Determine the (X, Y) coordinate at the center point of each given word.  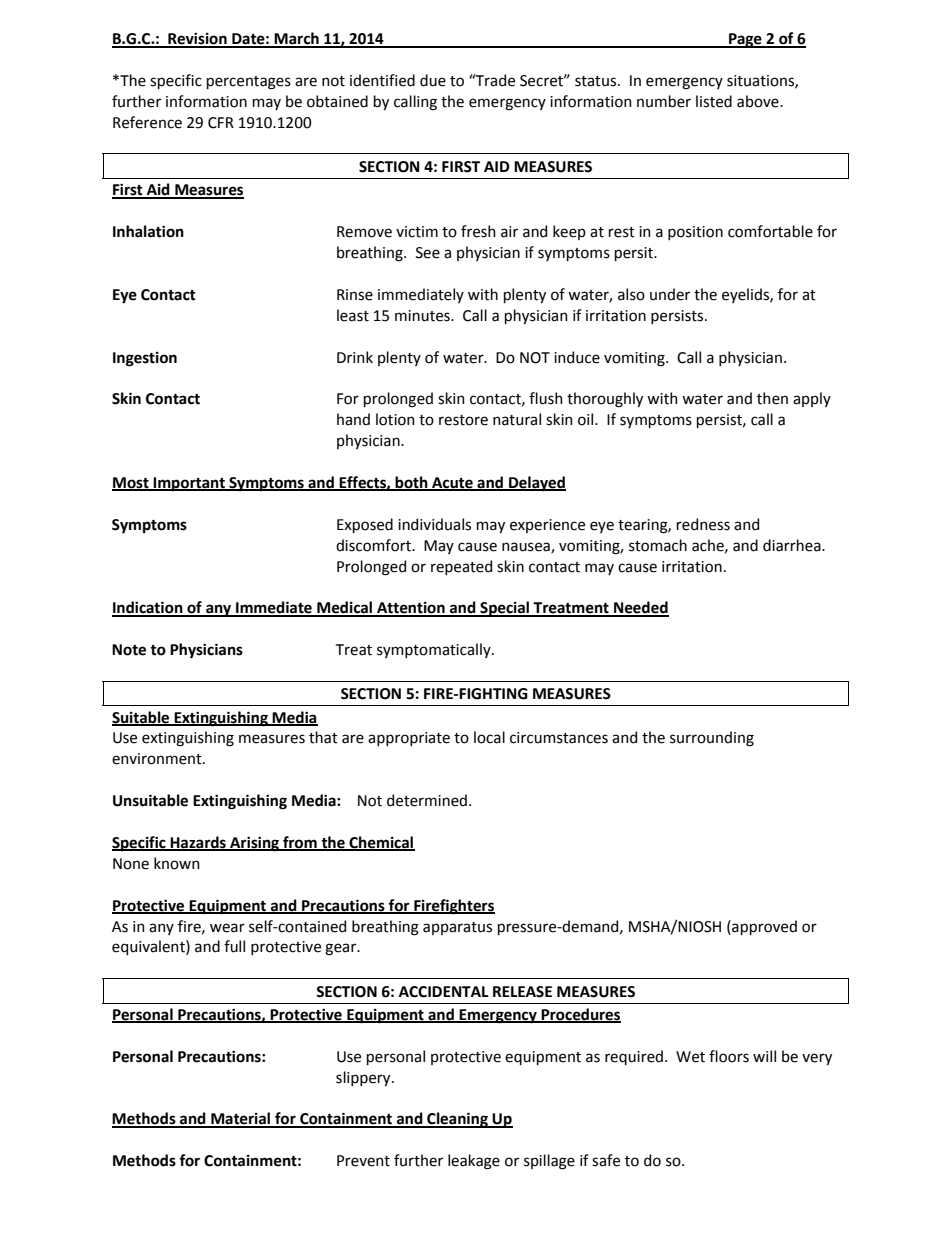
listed (714, 101)
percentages (249, 83)
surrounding (712, 739)
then (772, 398)
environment (158, 759)
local (489, 737)
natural (517, 419)
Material (241, 1119)
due (433, 80)
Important (189, 484)
